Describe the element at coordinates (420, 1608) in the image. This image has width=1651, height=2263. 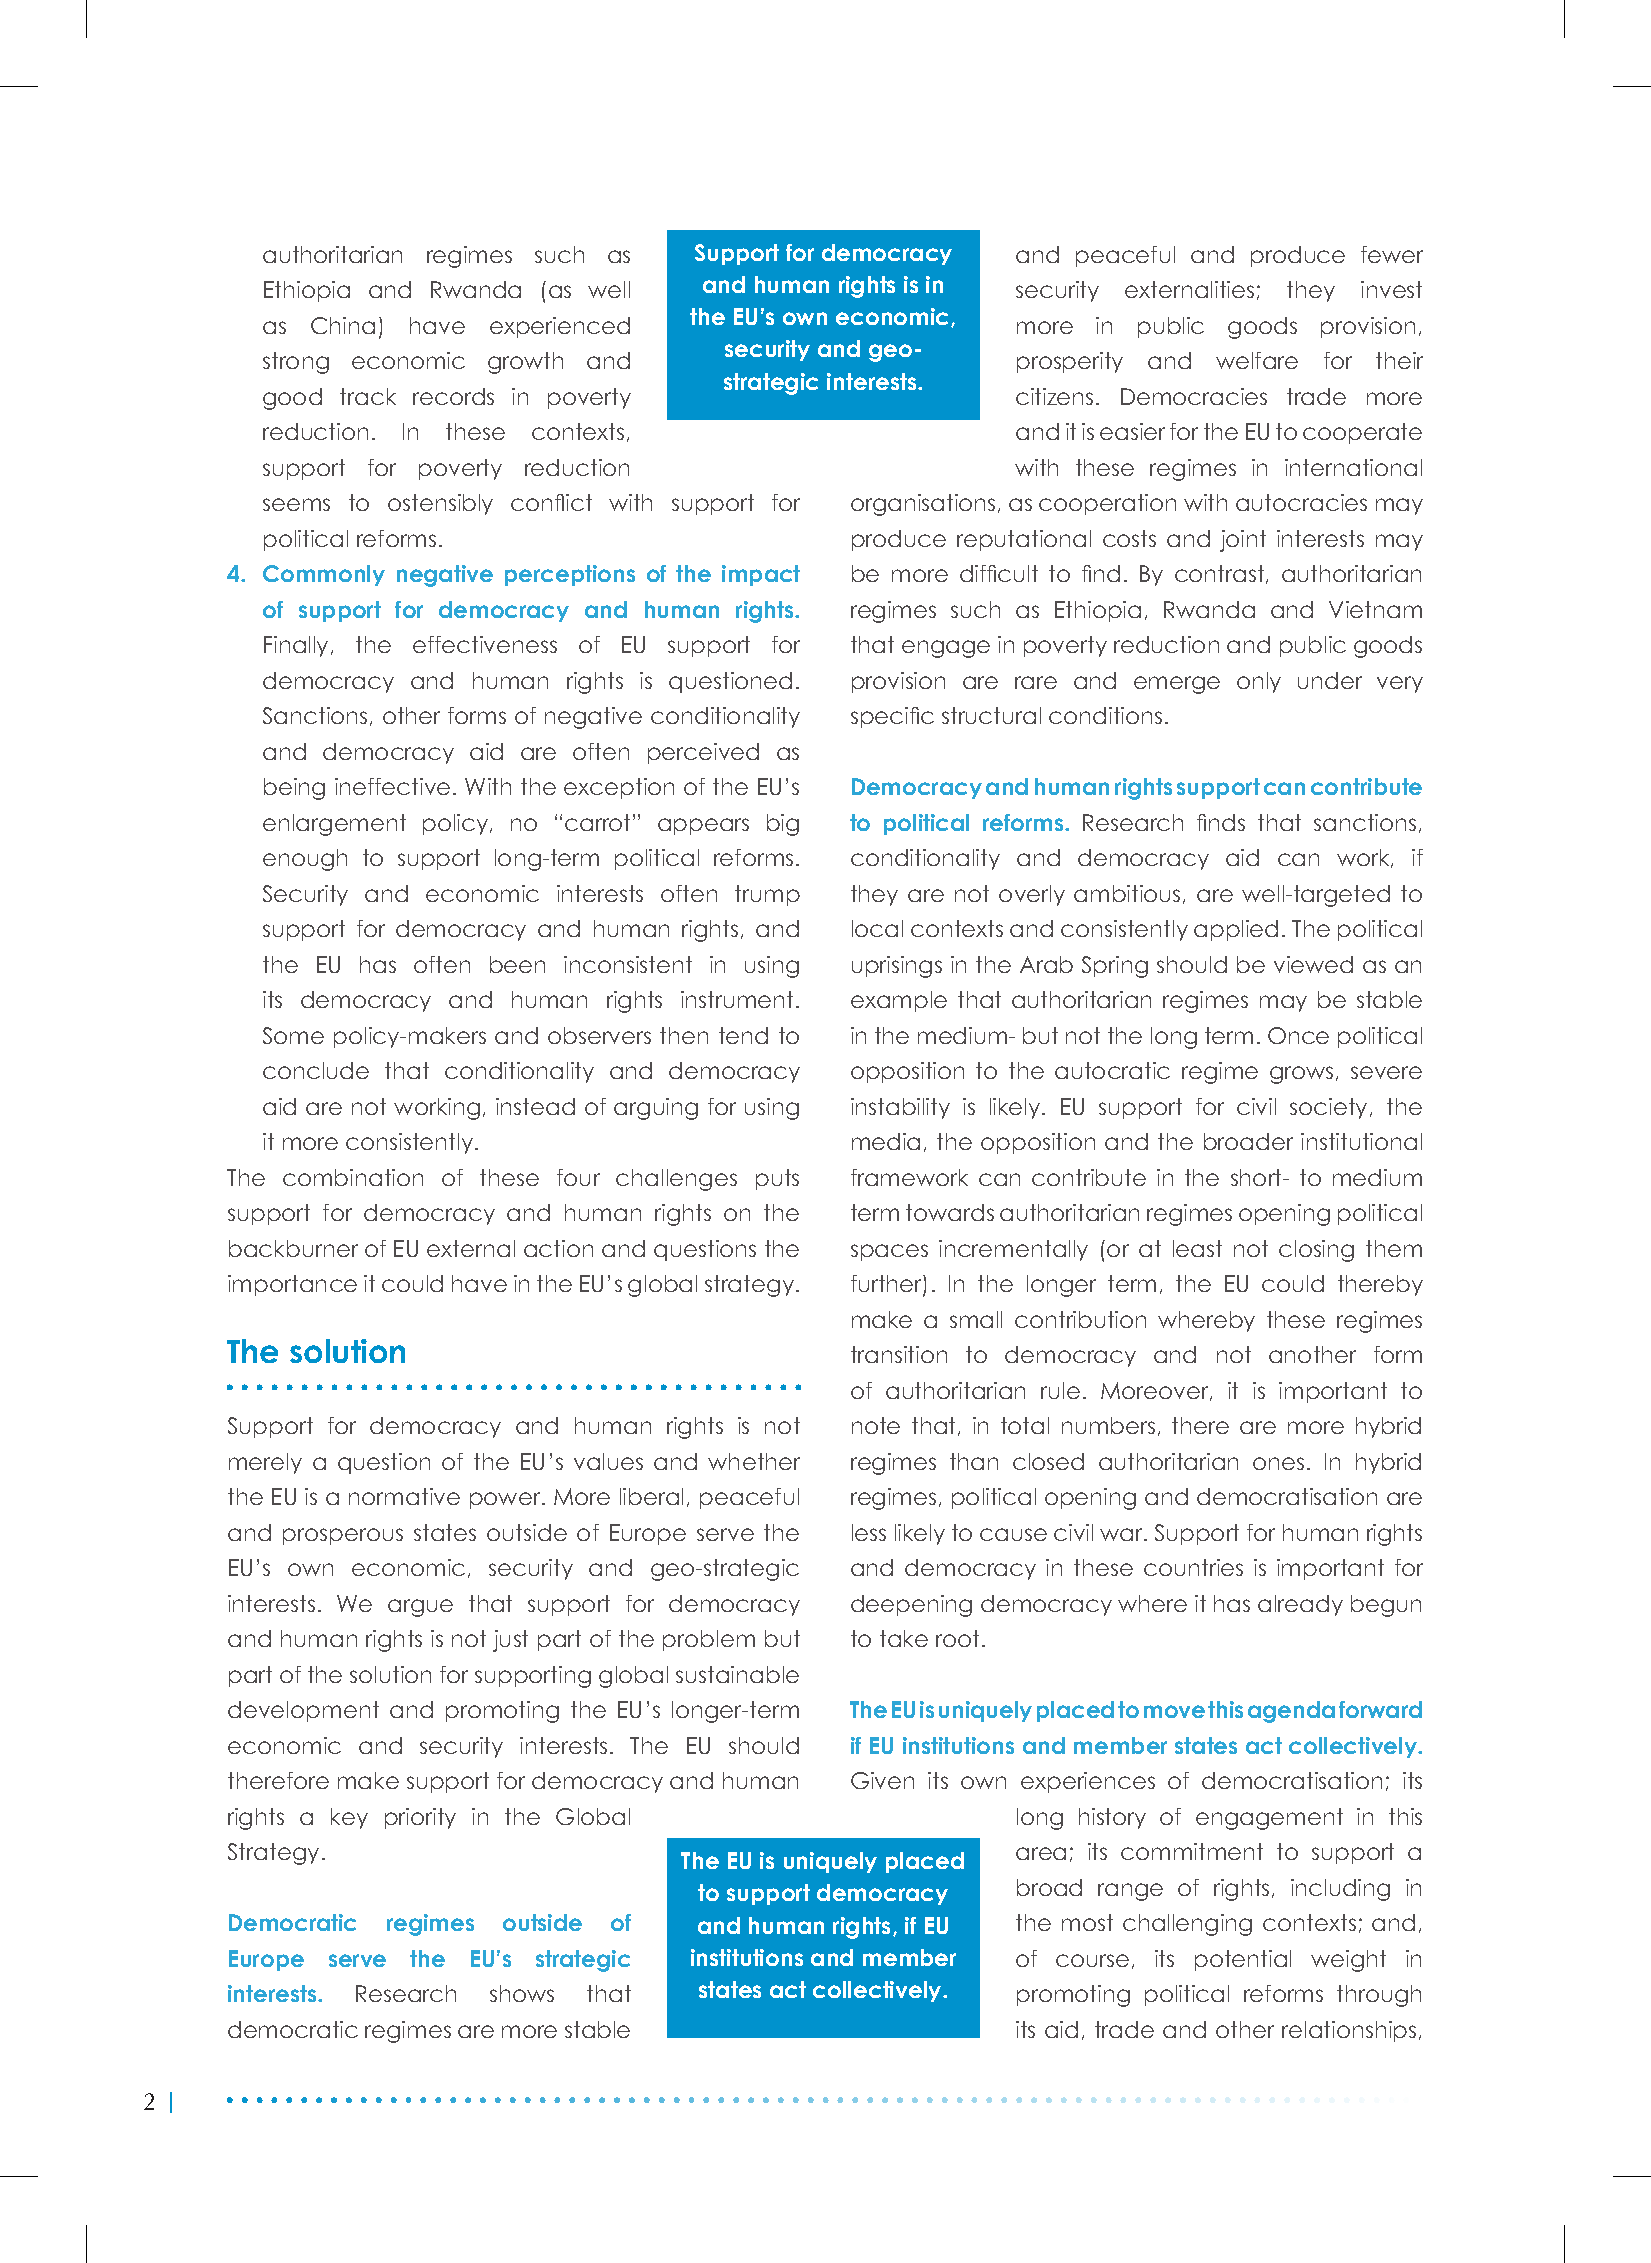
I see `argue` at that location.
